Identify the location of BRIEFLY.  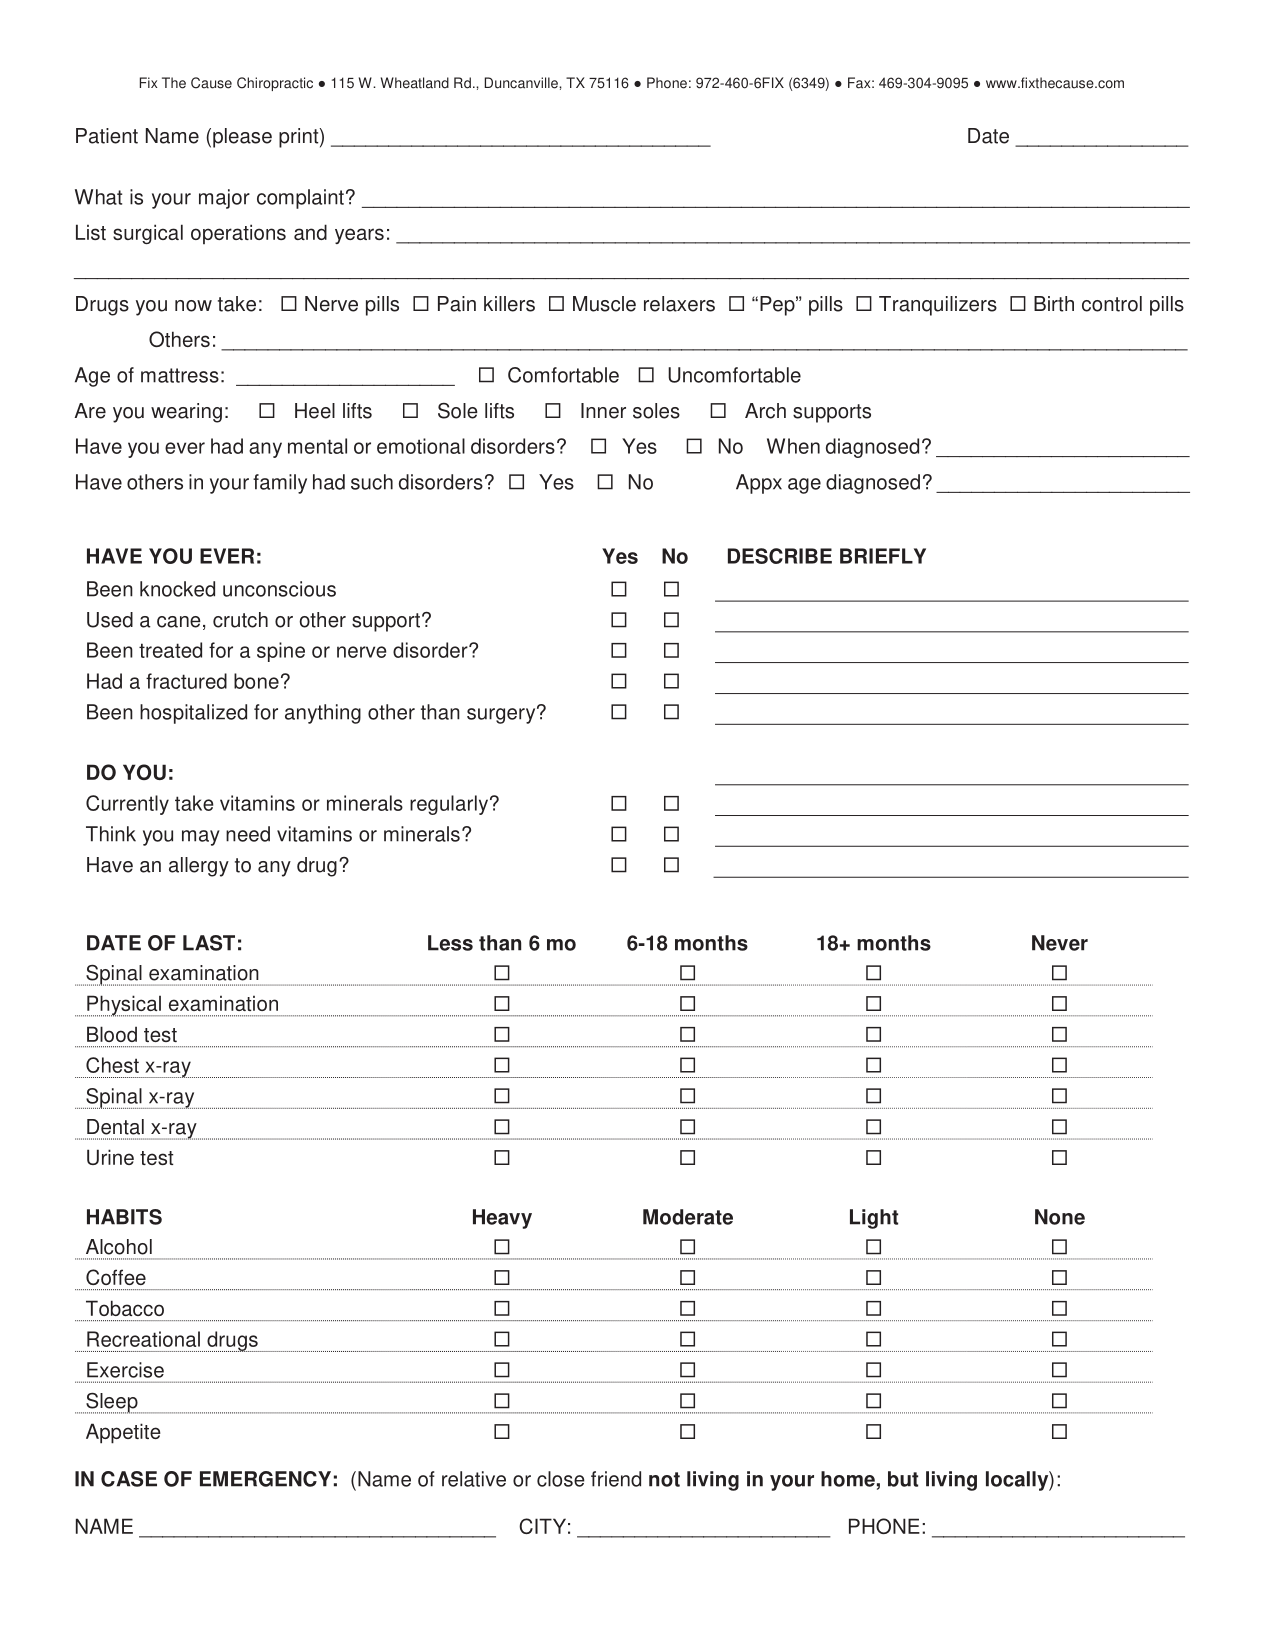
(883, 556).
